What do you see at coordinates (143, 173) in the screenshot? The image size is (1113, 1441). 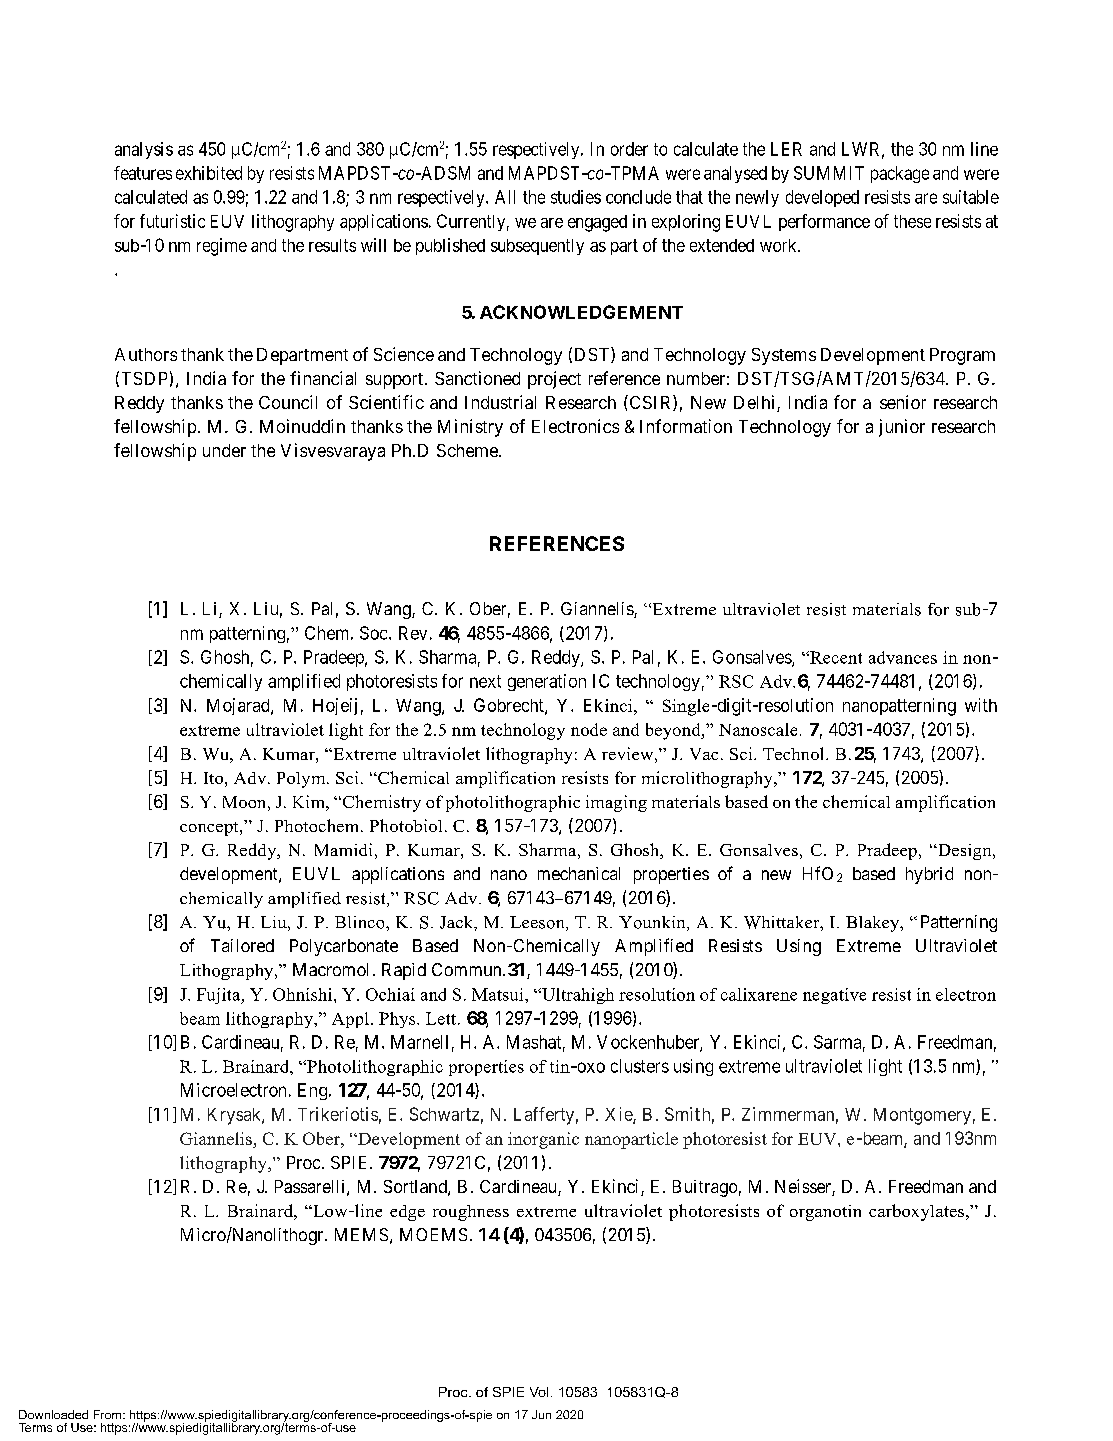 I see `features` at bounding box center [143, 173].
